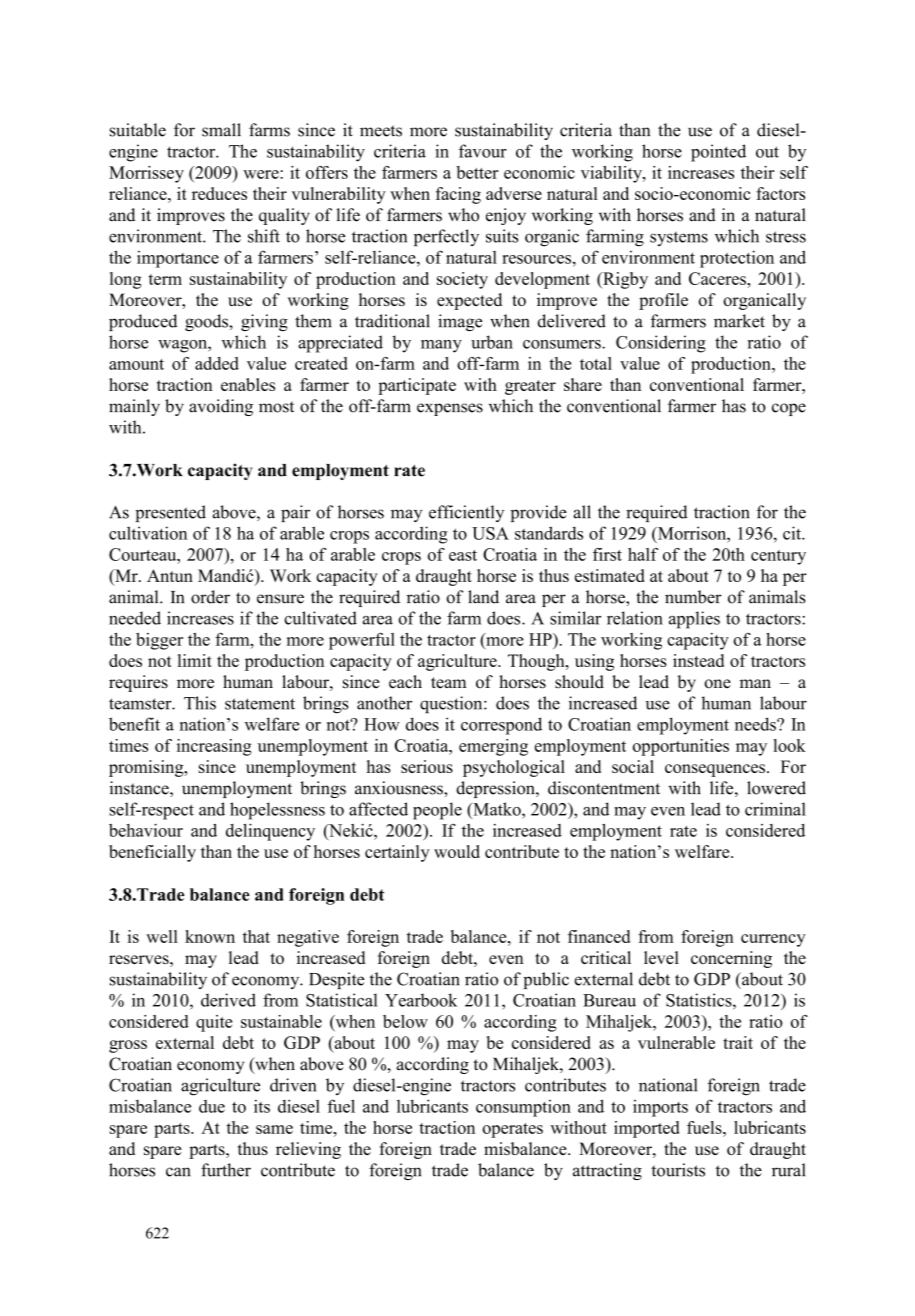  What do you see at coordinates (170, 513) in the document?
I see `presented` at bounding box center [170, 513].
